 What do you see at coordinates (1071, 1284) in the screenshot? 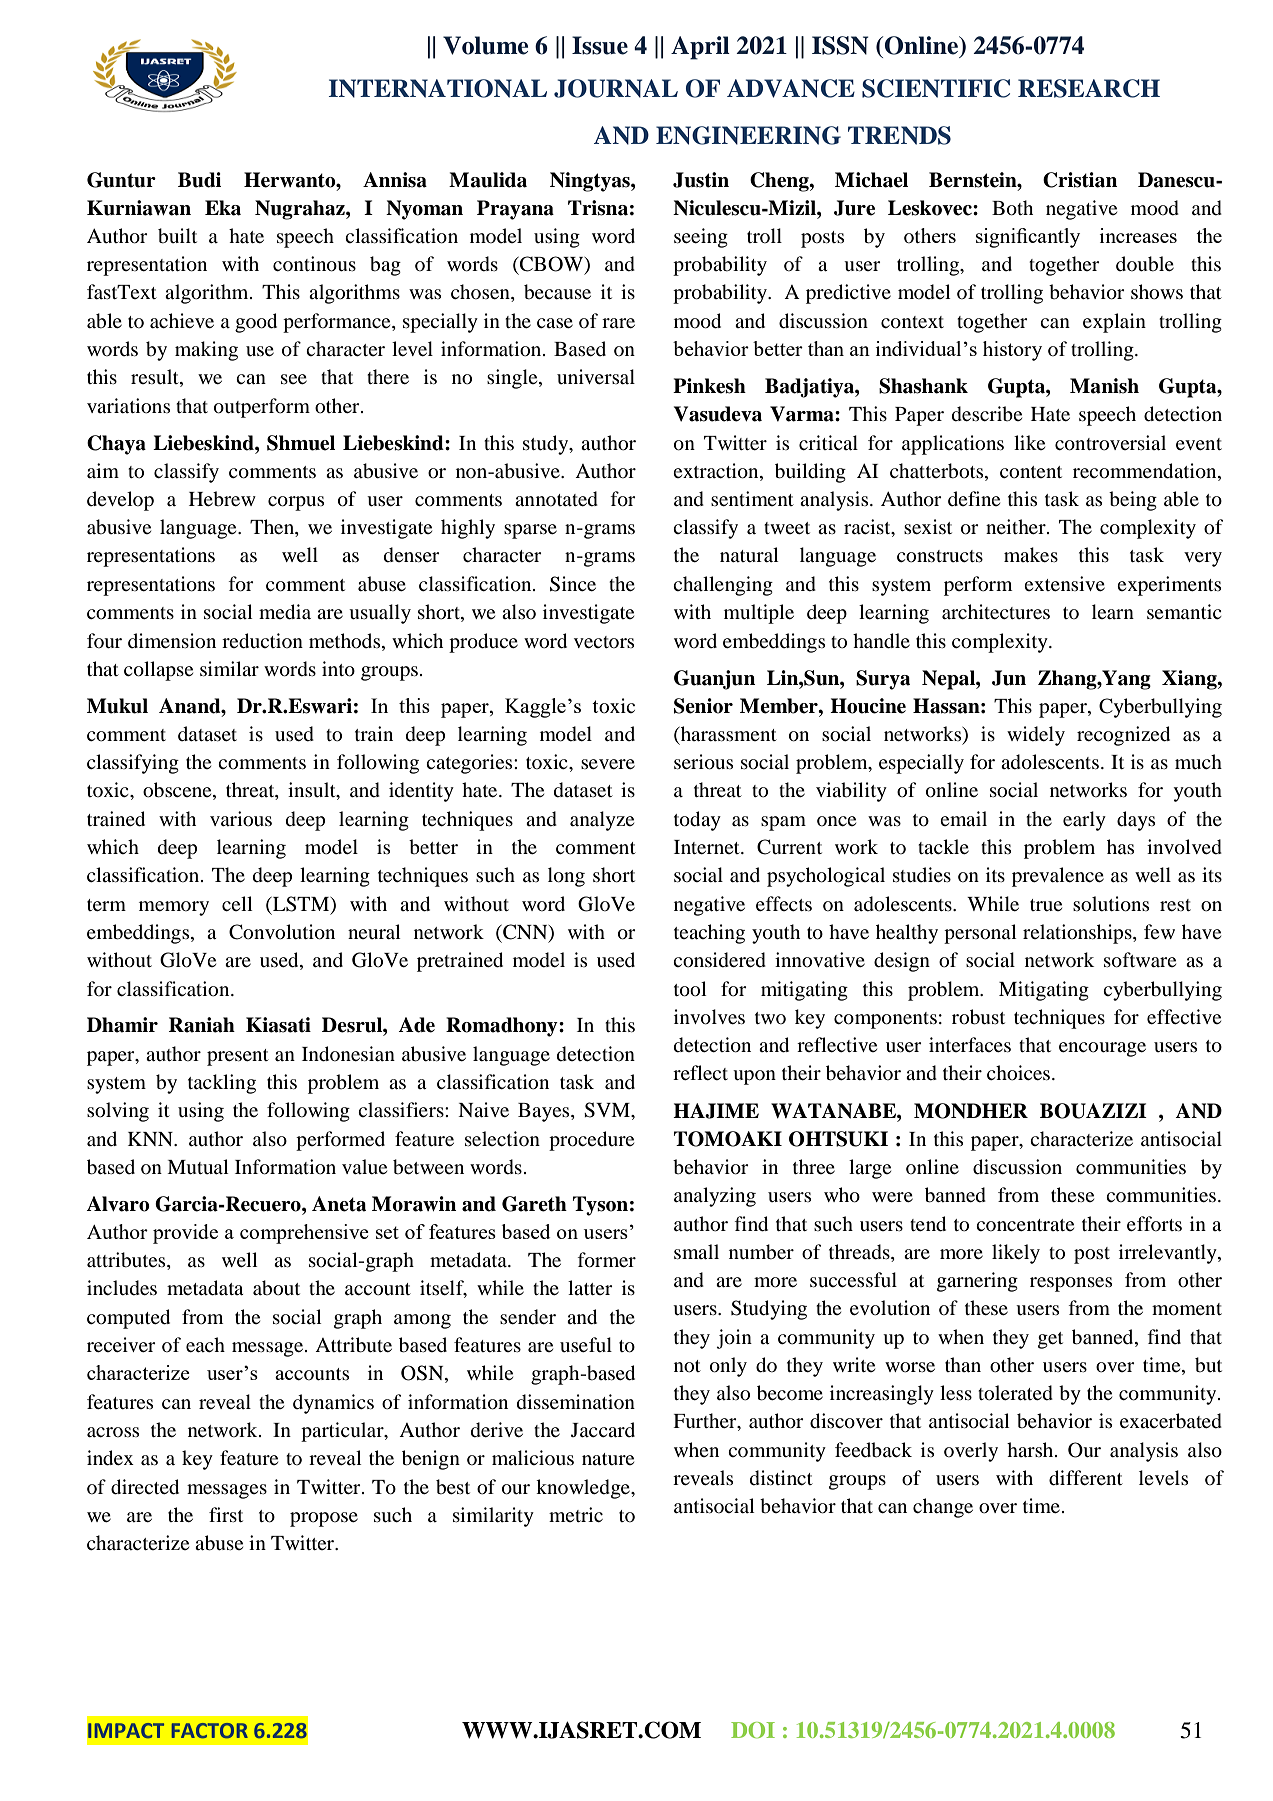
I see `responses` at bounding box center [1071, 1284].
